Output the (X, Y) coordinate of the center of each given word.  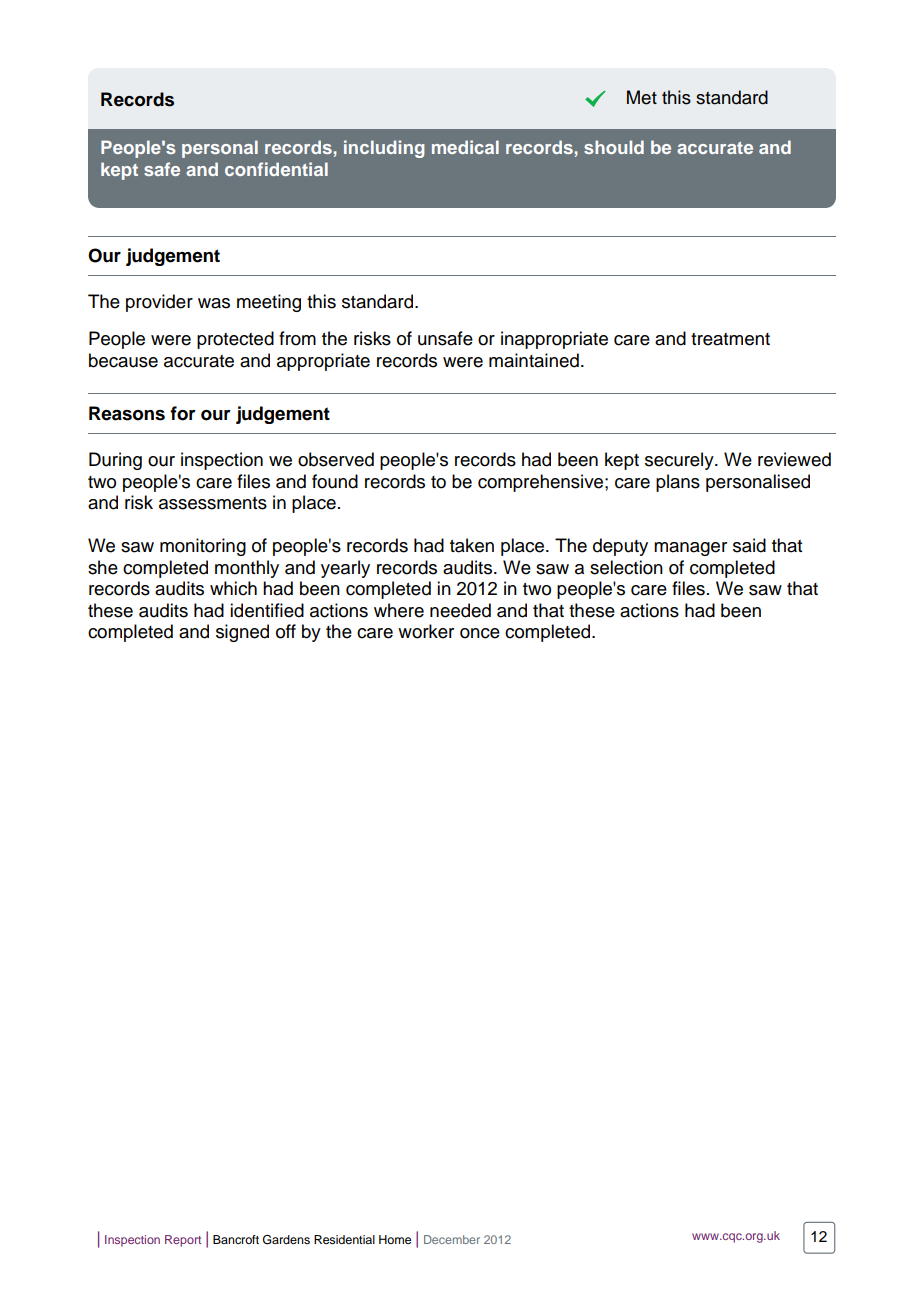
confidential (276, 169)
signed (242, 633)
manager (690, 549)
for (183, 413)
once (480, 633)
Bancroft (236, 1239)
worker (426, 631)
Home (395, 1239)
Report (183, 1241)
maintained (534, 360)
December (452, 1239)
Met (642, 97)
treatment (730, 339)
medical (465, 147)
